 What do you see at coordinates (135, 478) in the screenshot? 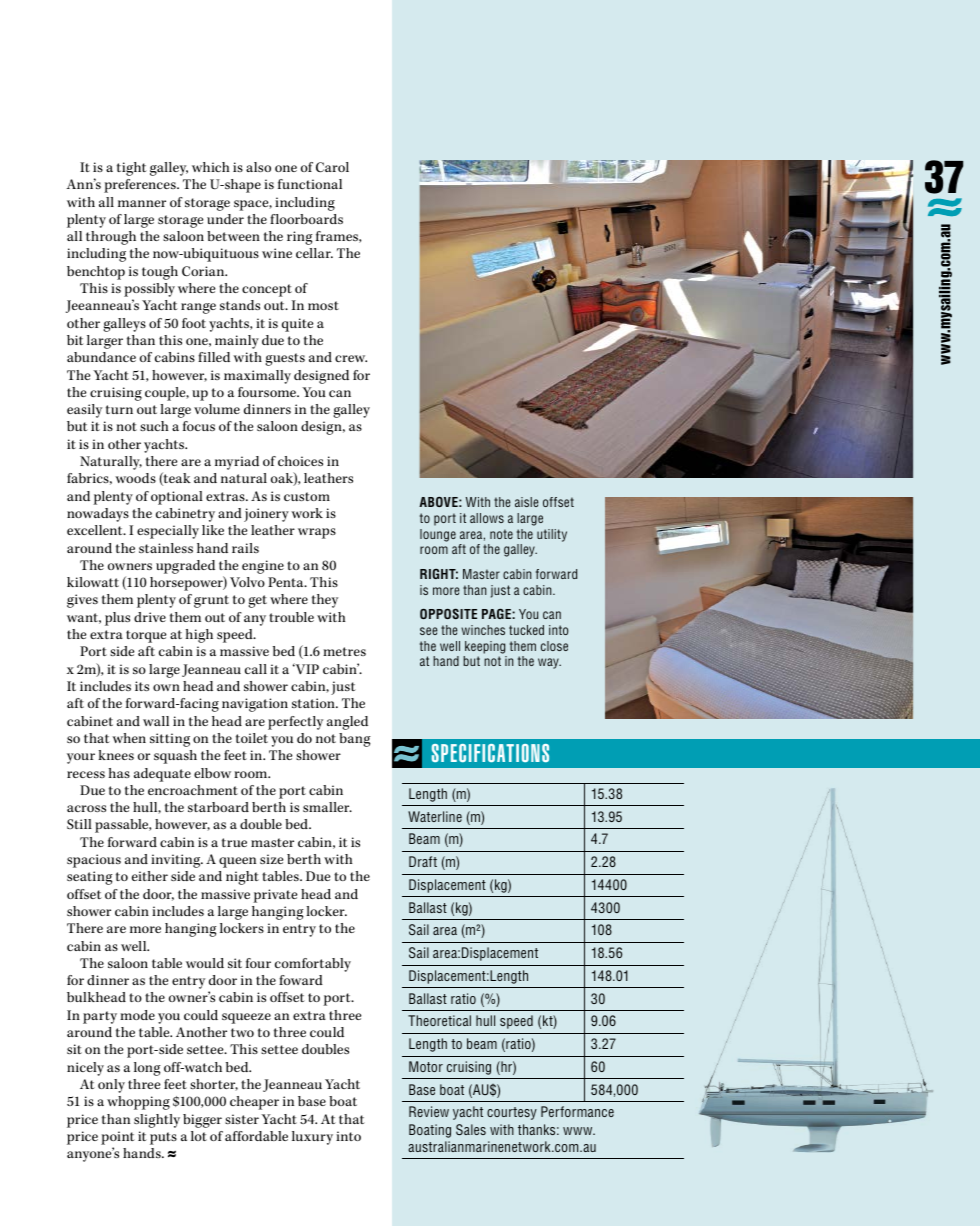
I see `woods` at bounding box center [135, 478].
